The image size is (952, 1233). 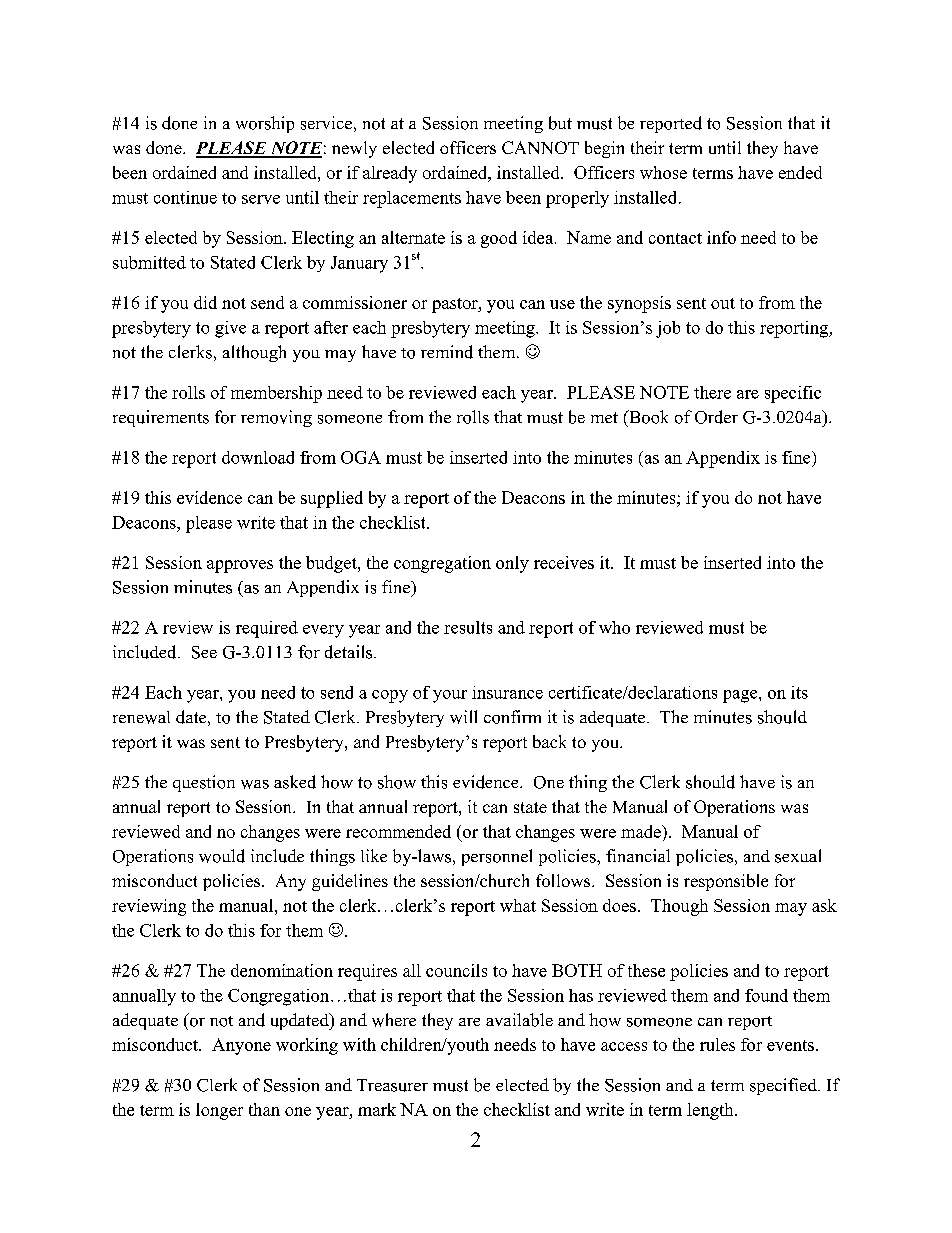 I want to click on whose, so click(x=663, y=172).
